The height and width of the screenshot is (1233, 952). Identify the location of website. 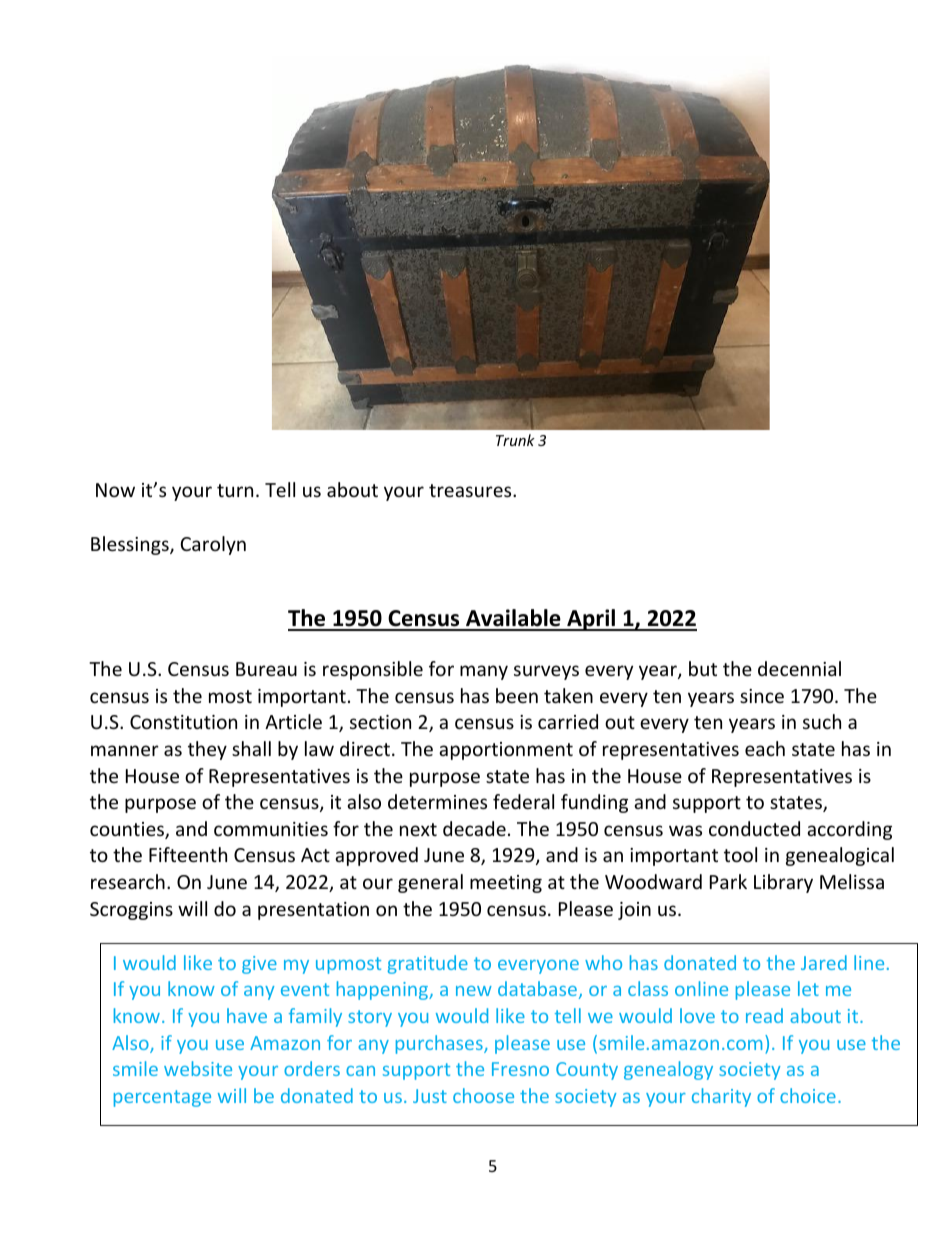
(198, 1068).
